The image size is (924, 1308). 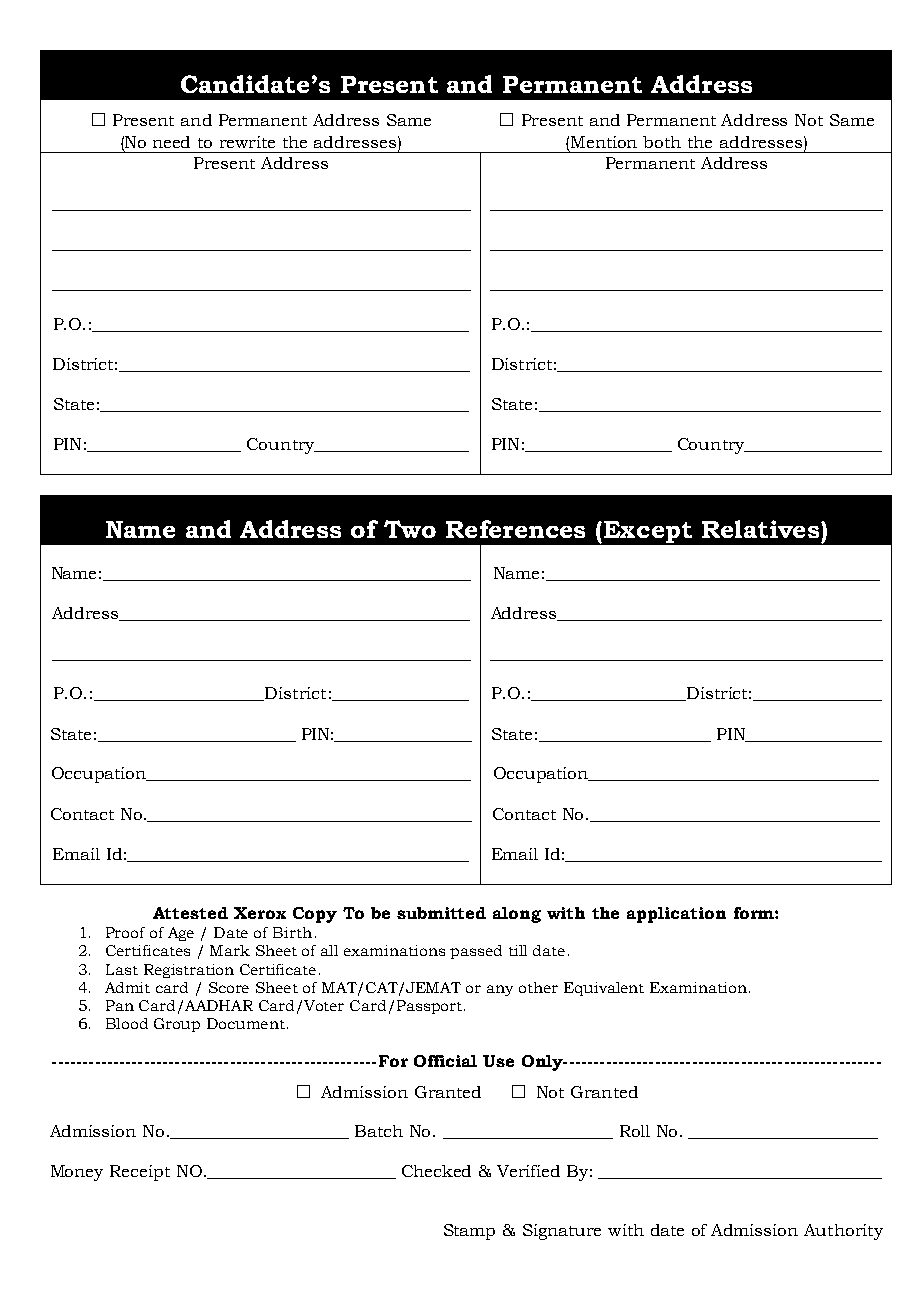 What do you see at coordinates (247, 142) in the screenshot?
I see `rewrite` at bounding box center [247, 142].
